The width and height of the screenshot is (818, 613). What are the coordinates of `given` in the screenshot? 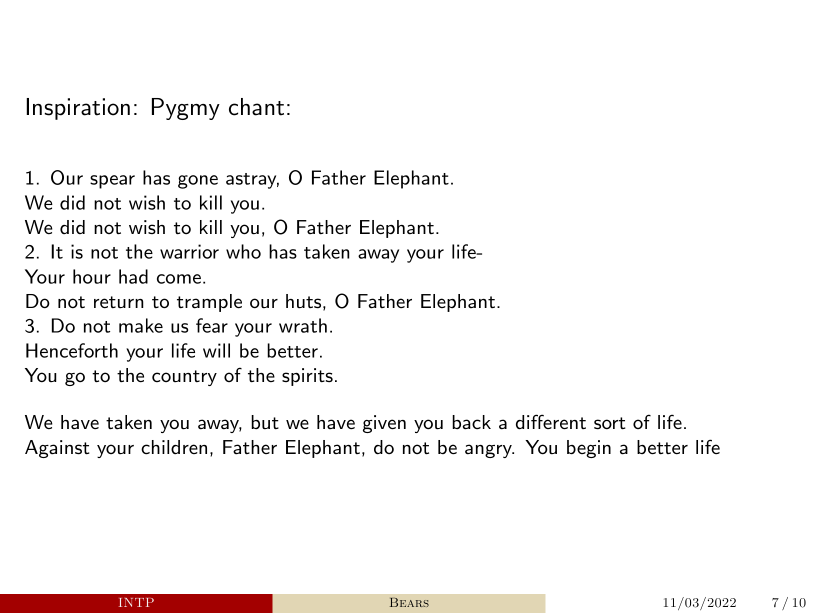 It's located at (384, 424).
